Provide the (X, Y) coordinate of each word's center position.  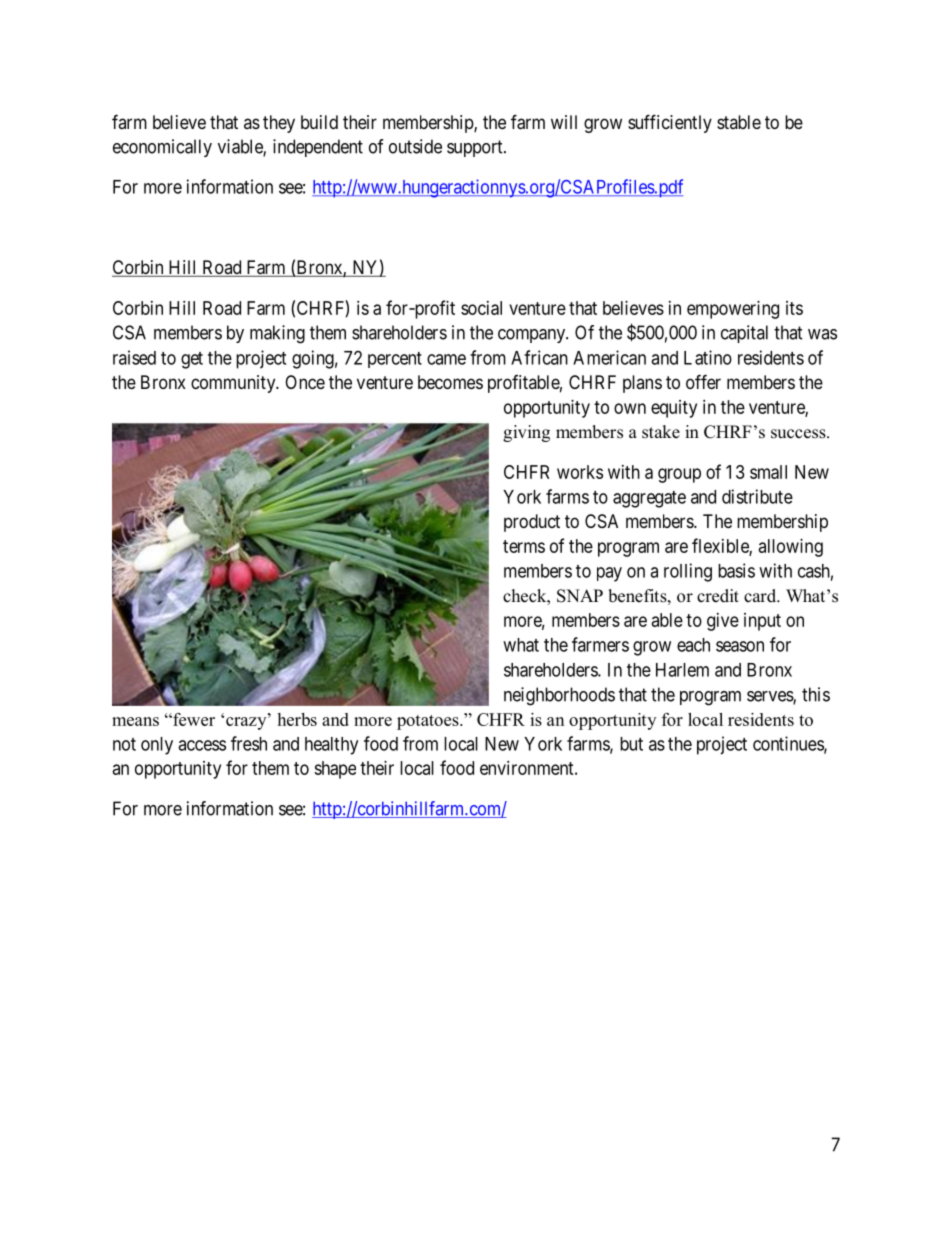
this (816, 694)
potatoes (429, 722)
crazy (247, 723)
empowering (733, 310)
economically (162, 148)
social (481, 308)
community (234, 384)
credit (718, 596)
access (202, 745)
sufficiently (670, 123)
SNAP (580, 596)
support (476, 148)
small (768, 472)
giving (526, 433)
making (277, 334)
